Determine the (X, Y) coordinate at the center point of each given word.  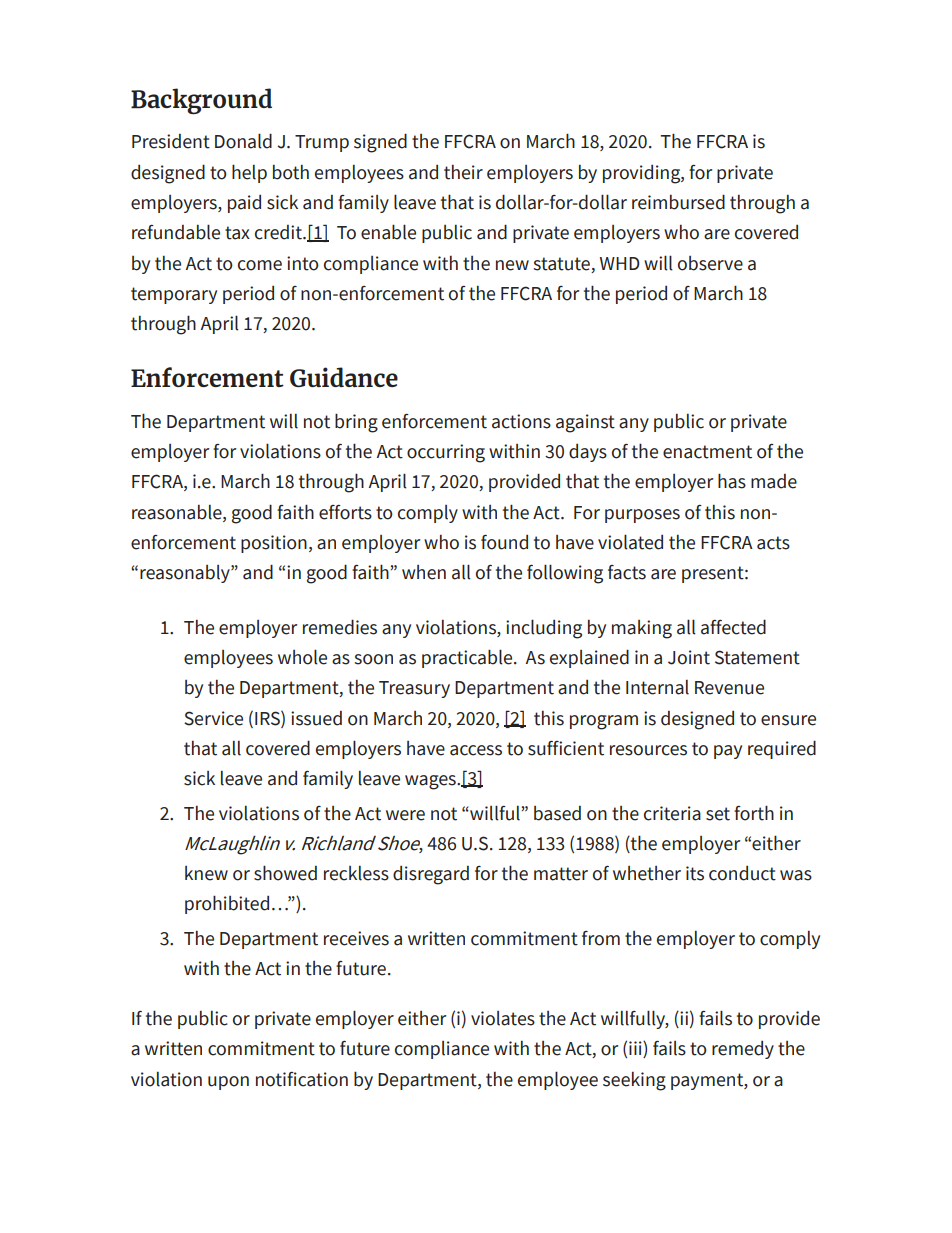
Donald (243, 141)
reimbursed (678, 202)
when (424, 572)
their (463, 172)
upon (228, 1083)
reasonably (186, 574)
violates (503, 1018)
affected (733, 627)
